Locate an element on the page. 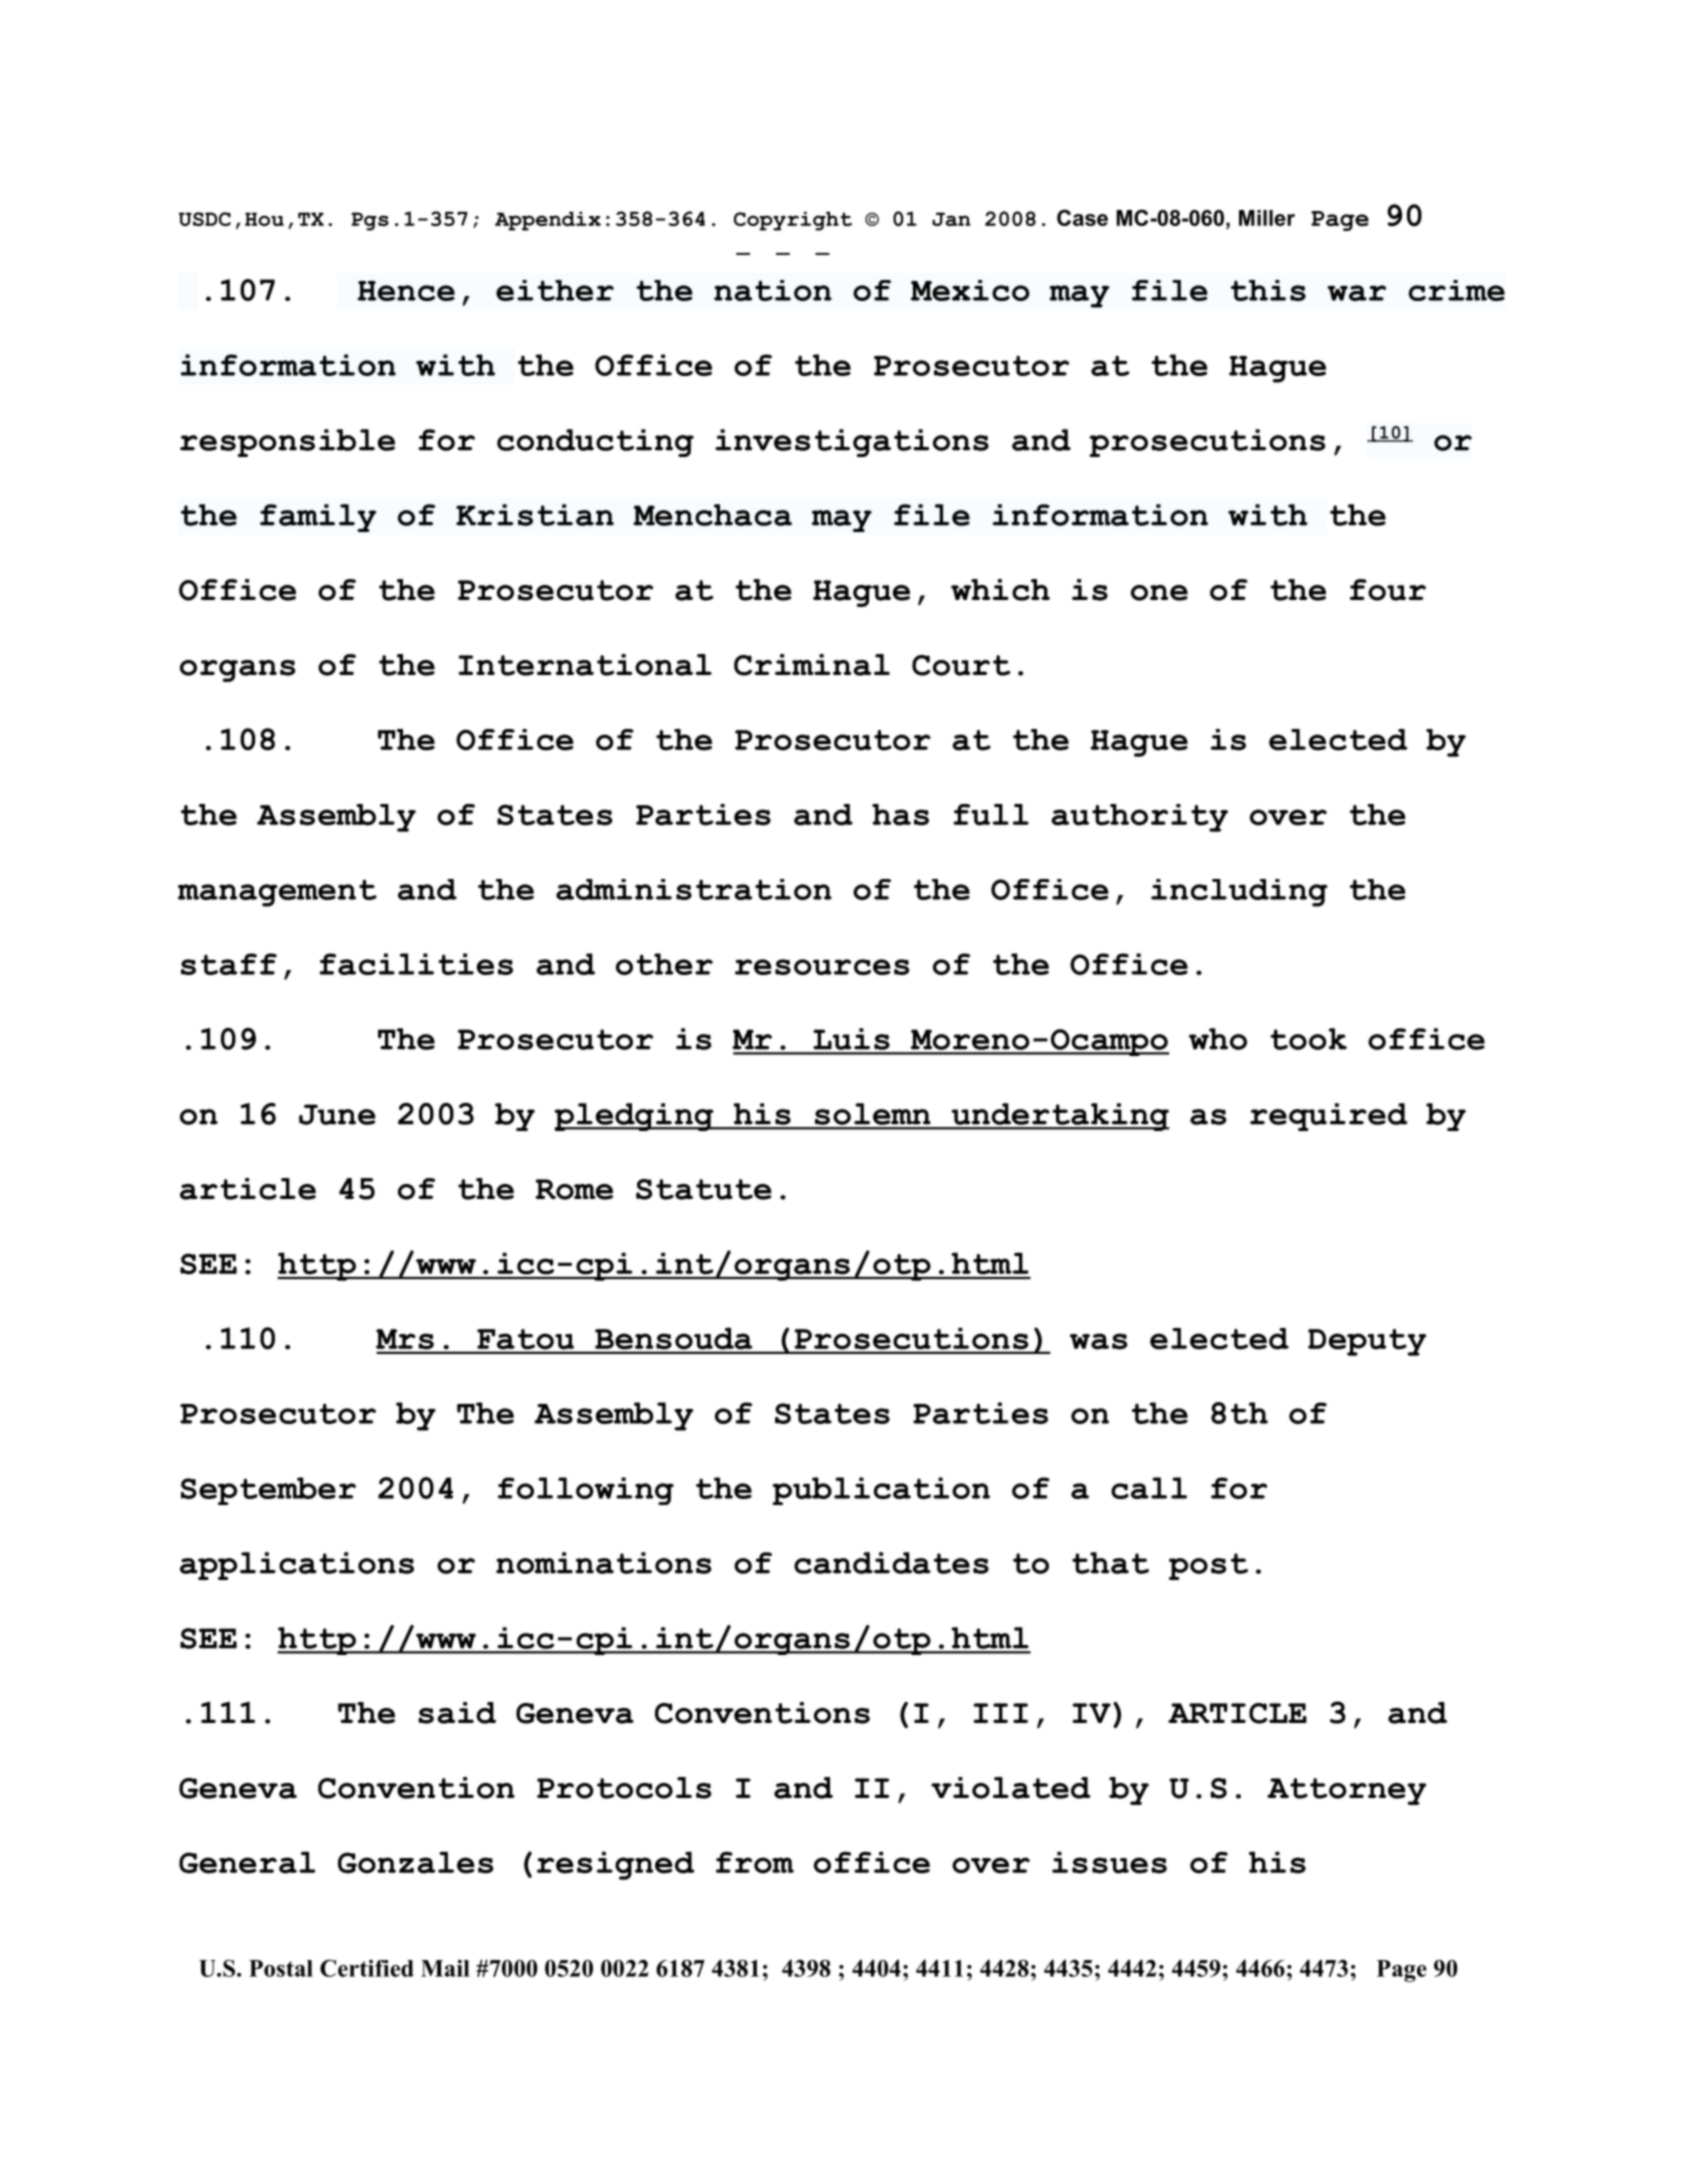 Image resolution: width=1684 pixels, height=2180 pixels. Attorney is located at coordinates (1346, 1791).
